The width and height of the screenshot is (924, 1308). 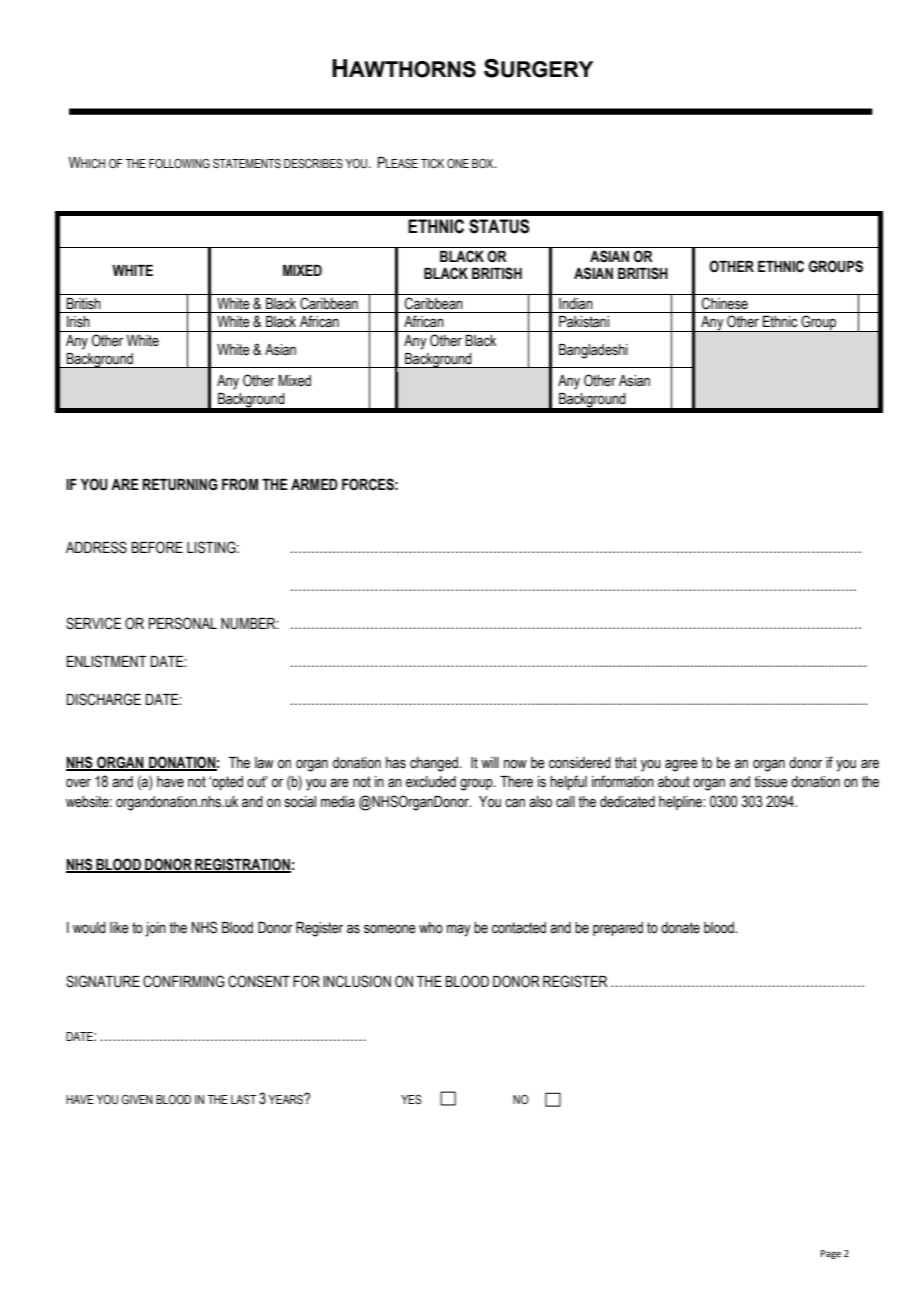 I want to click on INCLUSION, so click(x=357, y=981).
